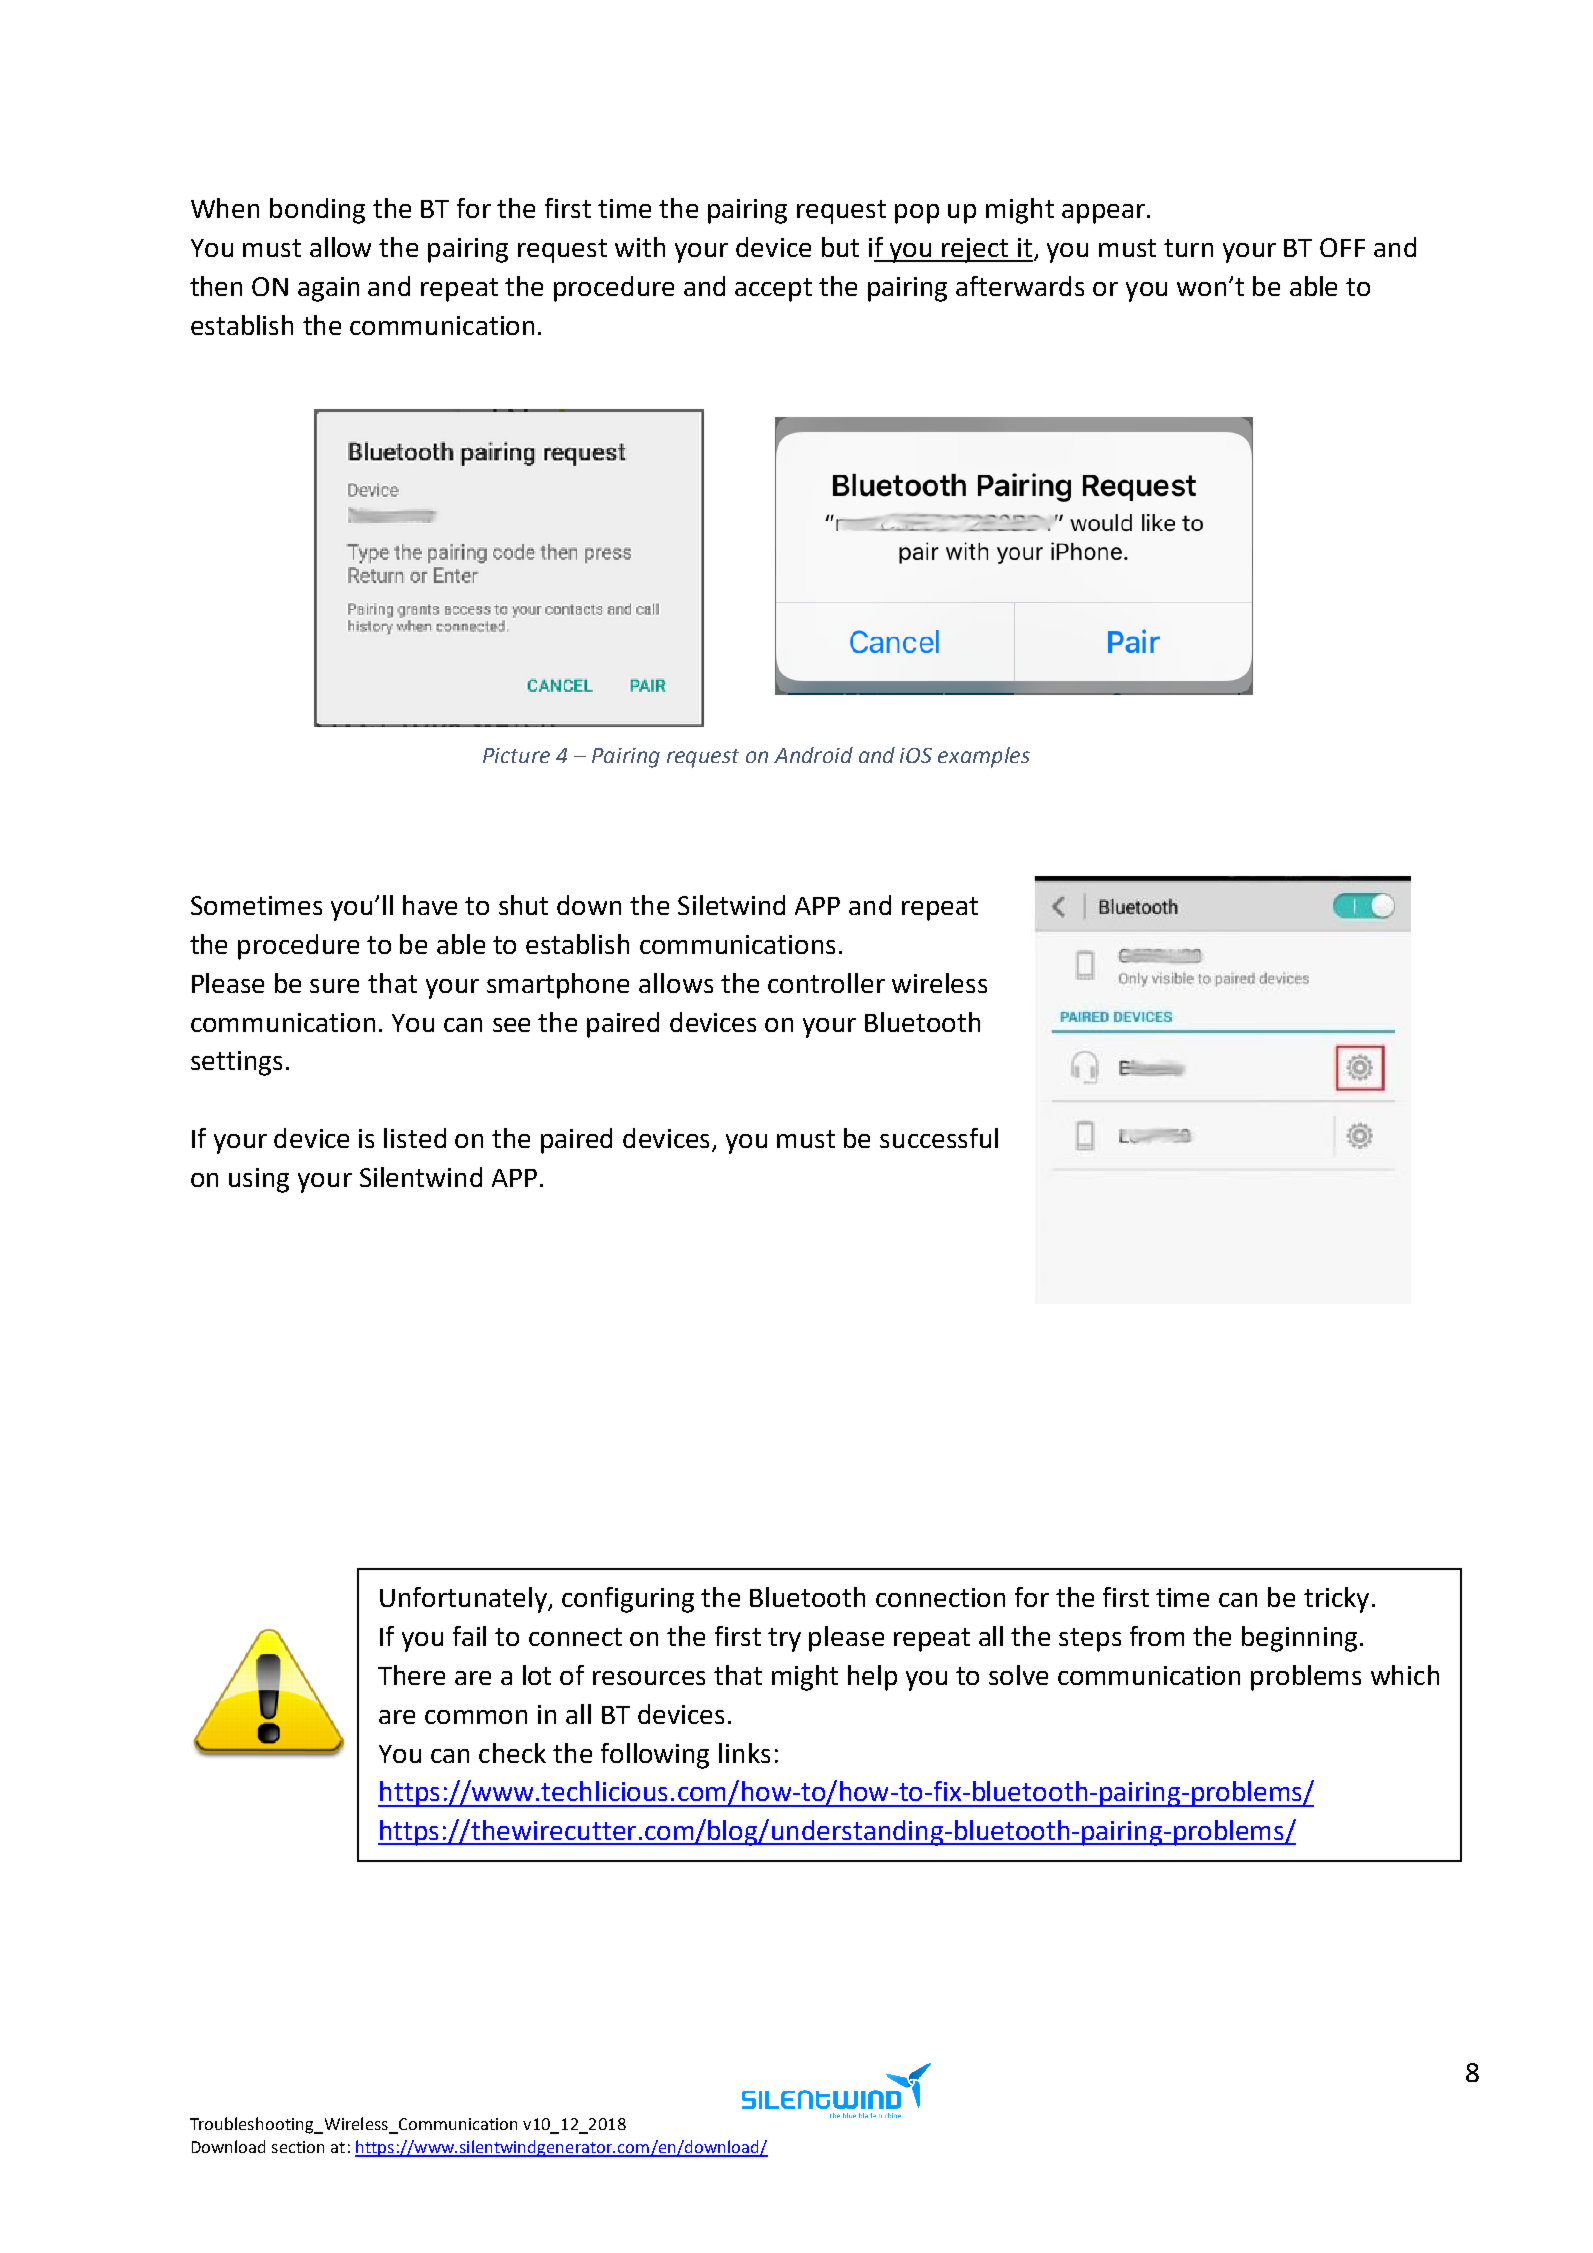  I want to click on links, so click(744, 1753).
